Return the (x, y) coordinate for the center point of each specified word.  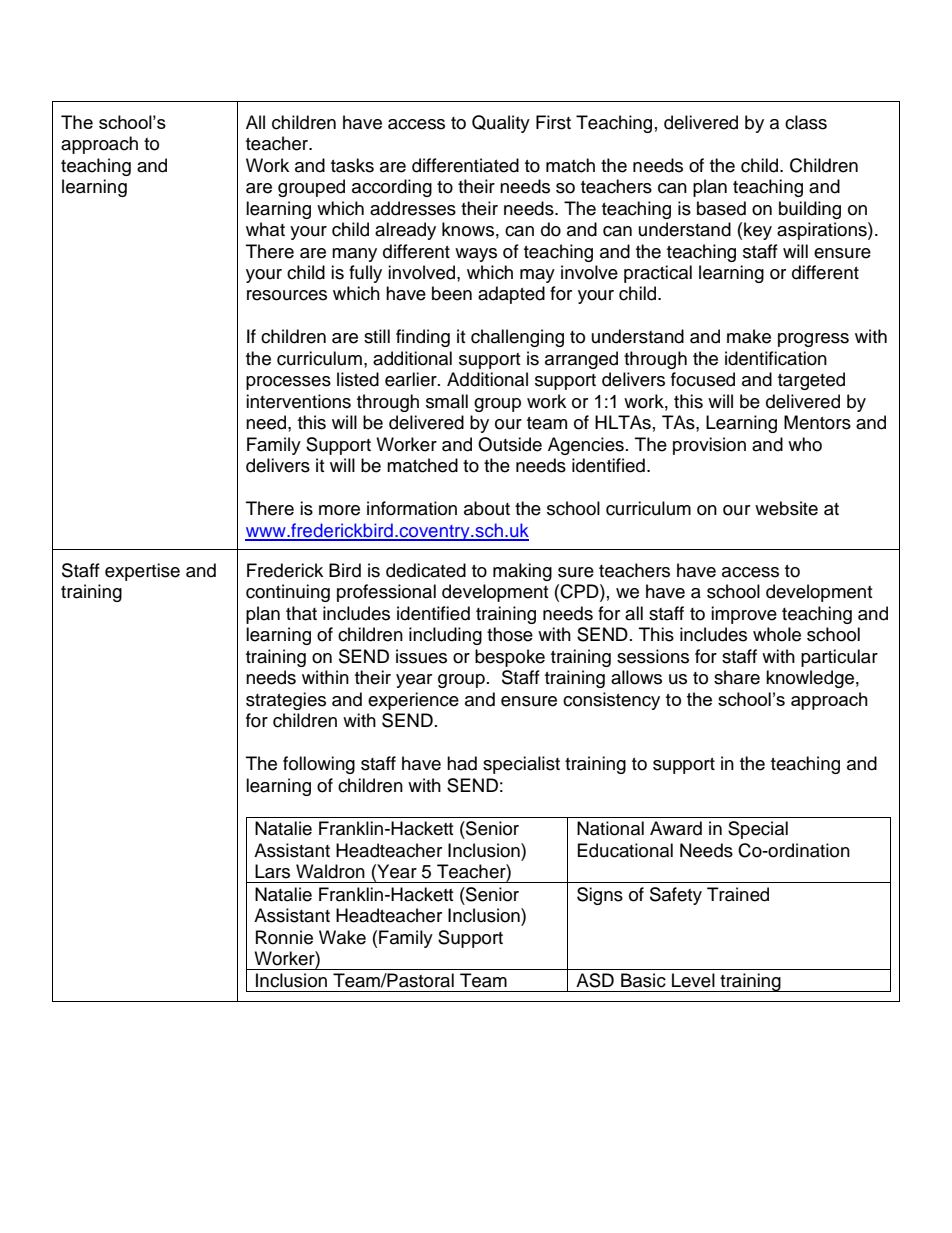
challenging (517, 338)
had (462, 763)
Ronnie (284, 937)
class (806, 122)
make (749, 336)
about (487, 508)
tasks (352, 165)
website (786, 508)
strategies (286, 701)
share (737, 677)
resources (287, 295)
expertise (142, 572)
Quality (501, 124)
